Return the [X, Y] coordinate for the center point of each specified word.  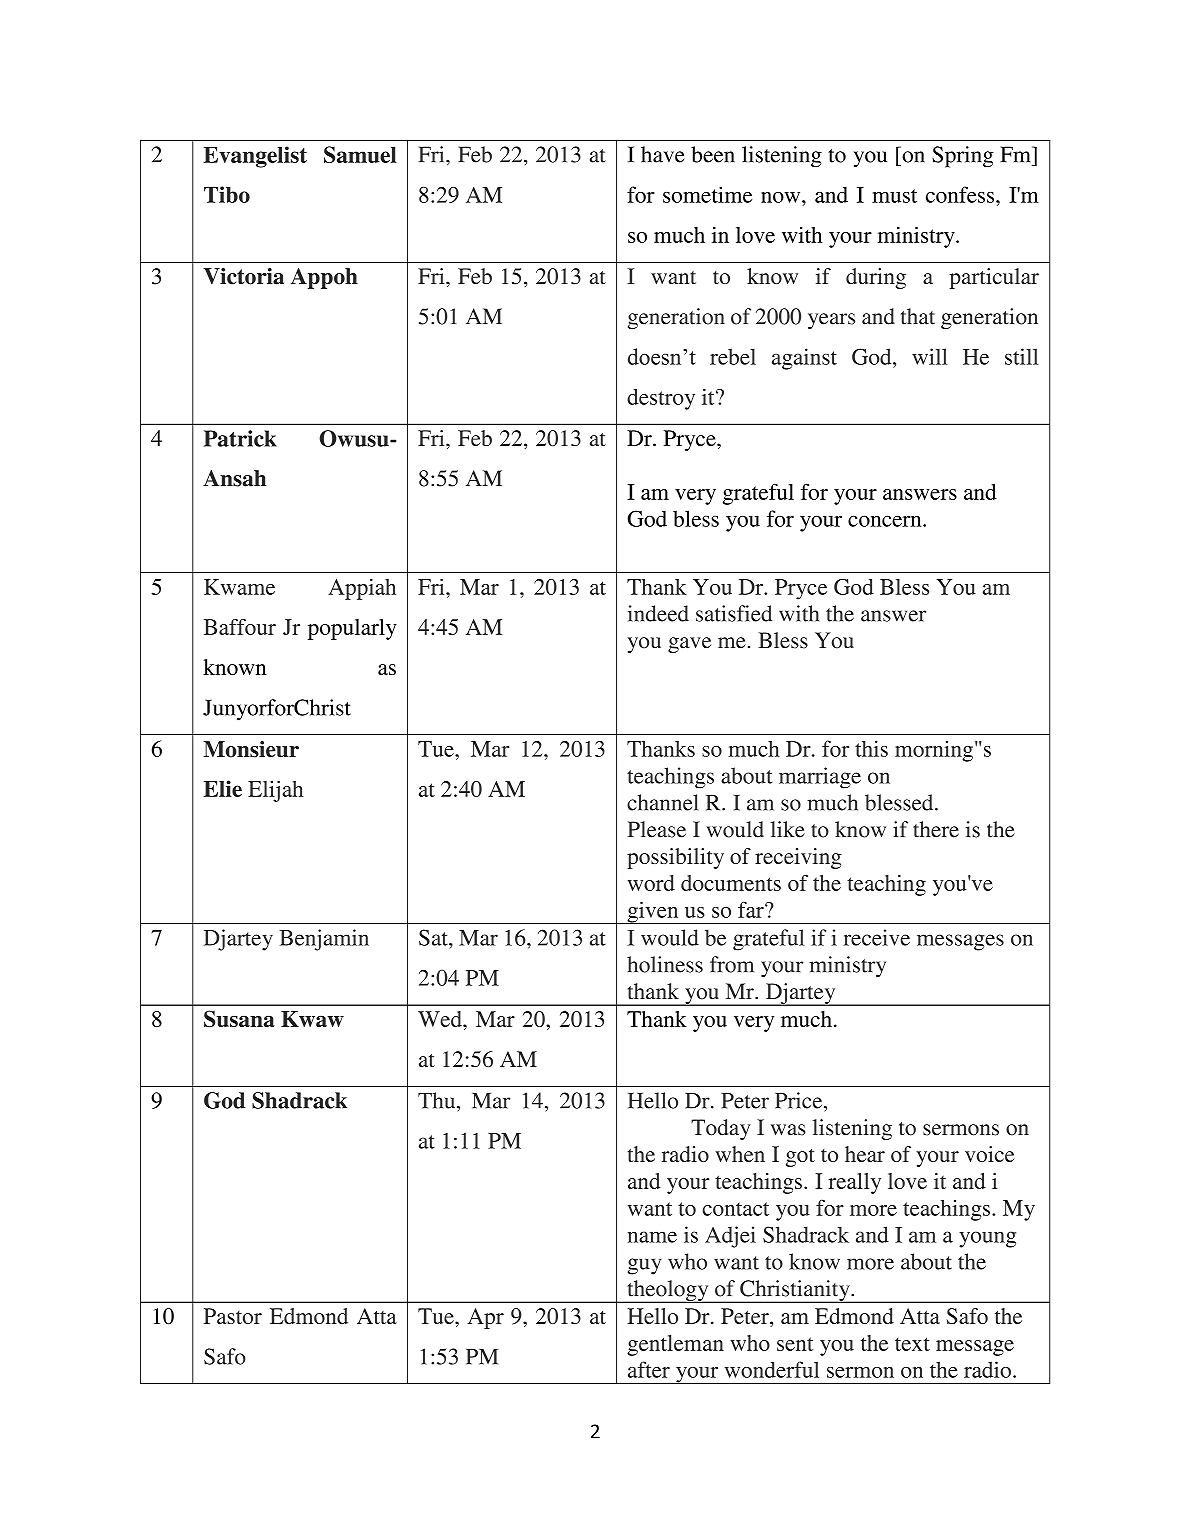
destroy [661, 399]
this [871, 748]
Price [800, 1100]
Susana [239, 1019]
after [649, 1369]
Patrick [240, 438]
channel [662, 802]
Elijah [275, 791]
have [663, 154]
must [894, 196]
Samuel [360, 154]
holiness [665, 964]
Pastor [233, 1316]
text [912, 1344]
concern [886, 521]
